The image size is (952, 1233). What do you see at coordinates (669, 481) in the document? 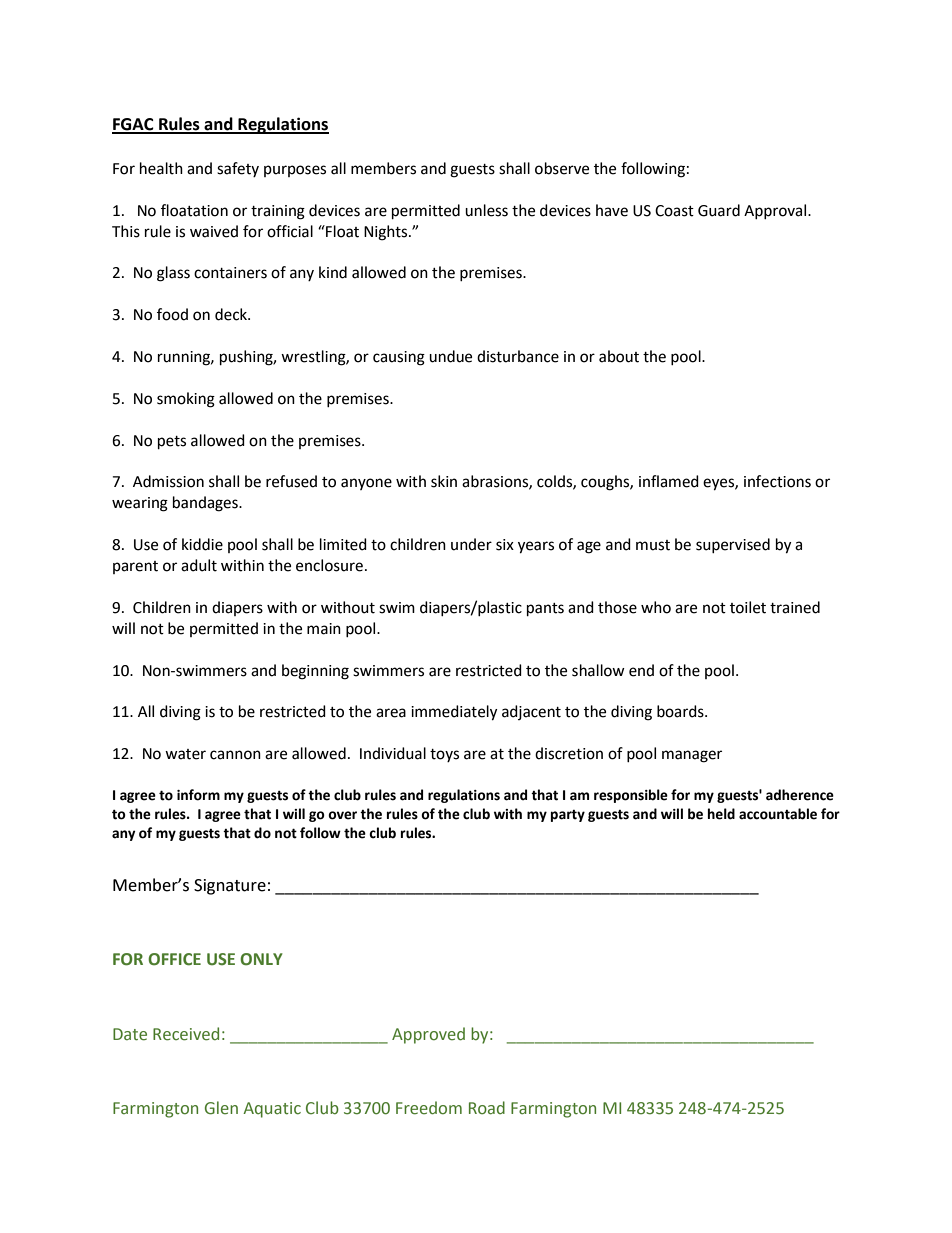
I see `inflamed` at bounding box center [669, 481].
